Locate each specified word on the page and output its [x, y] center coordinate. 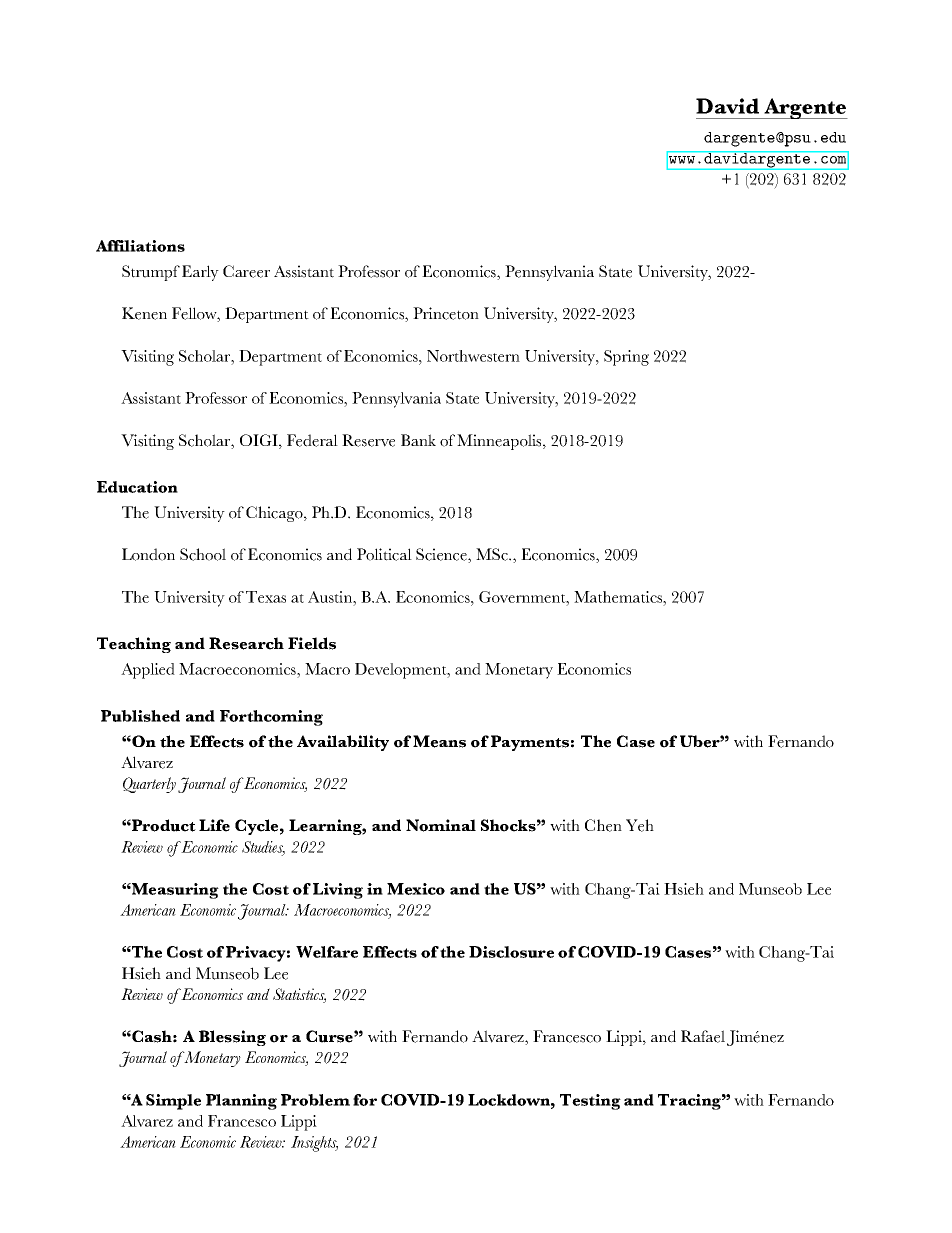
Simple [173, 1102]
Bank [418, 440]
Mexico [416, 889]
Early [200, 273]
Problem [315, 1100]
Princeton [446, 313]
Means [439, 741]
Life [214, 825]
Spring [626, 358]
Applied [148, 671]
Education [137, 487]
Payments [530, 743]
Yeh [640, 825]
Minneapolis [500, 442]
